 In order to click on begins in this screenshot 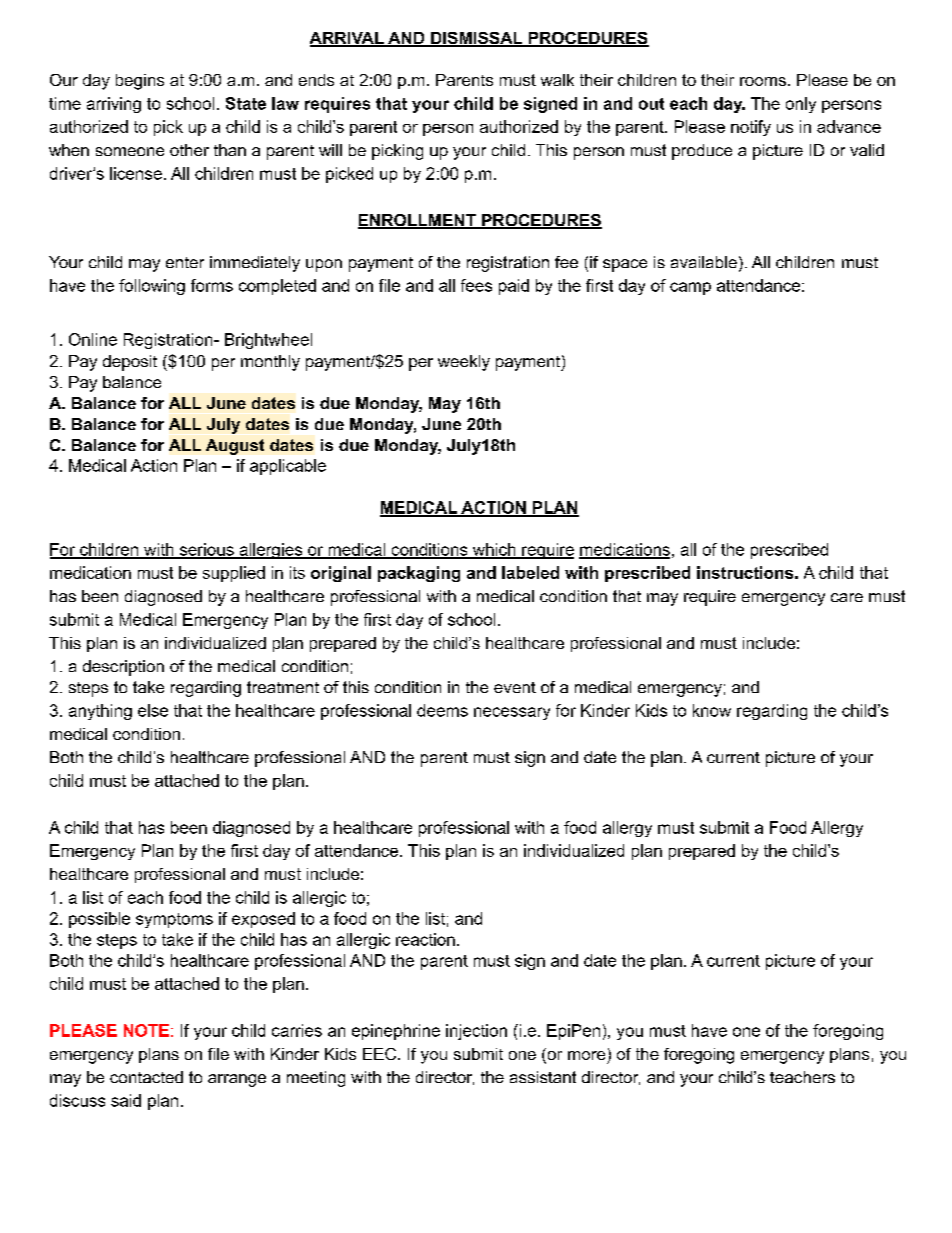, I will do `click(140, 82)`.
